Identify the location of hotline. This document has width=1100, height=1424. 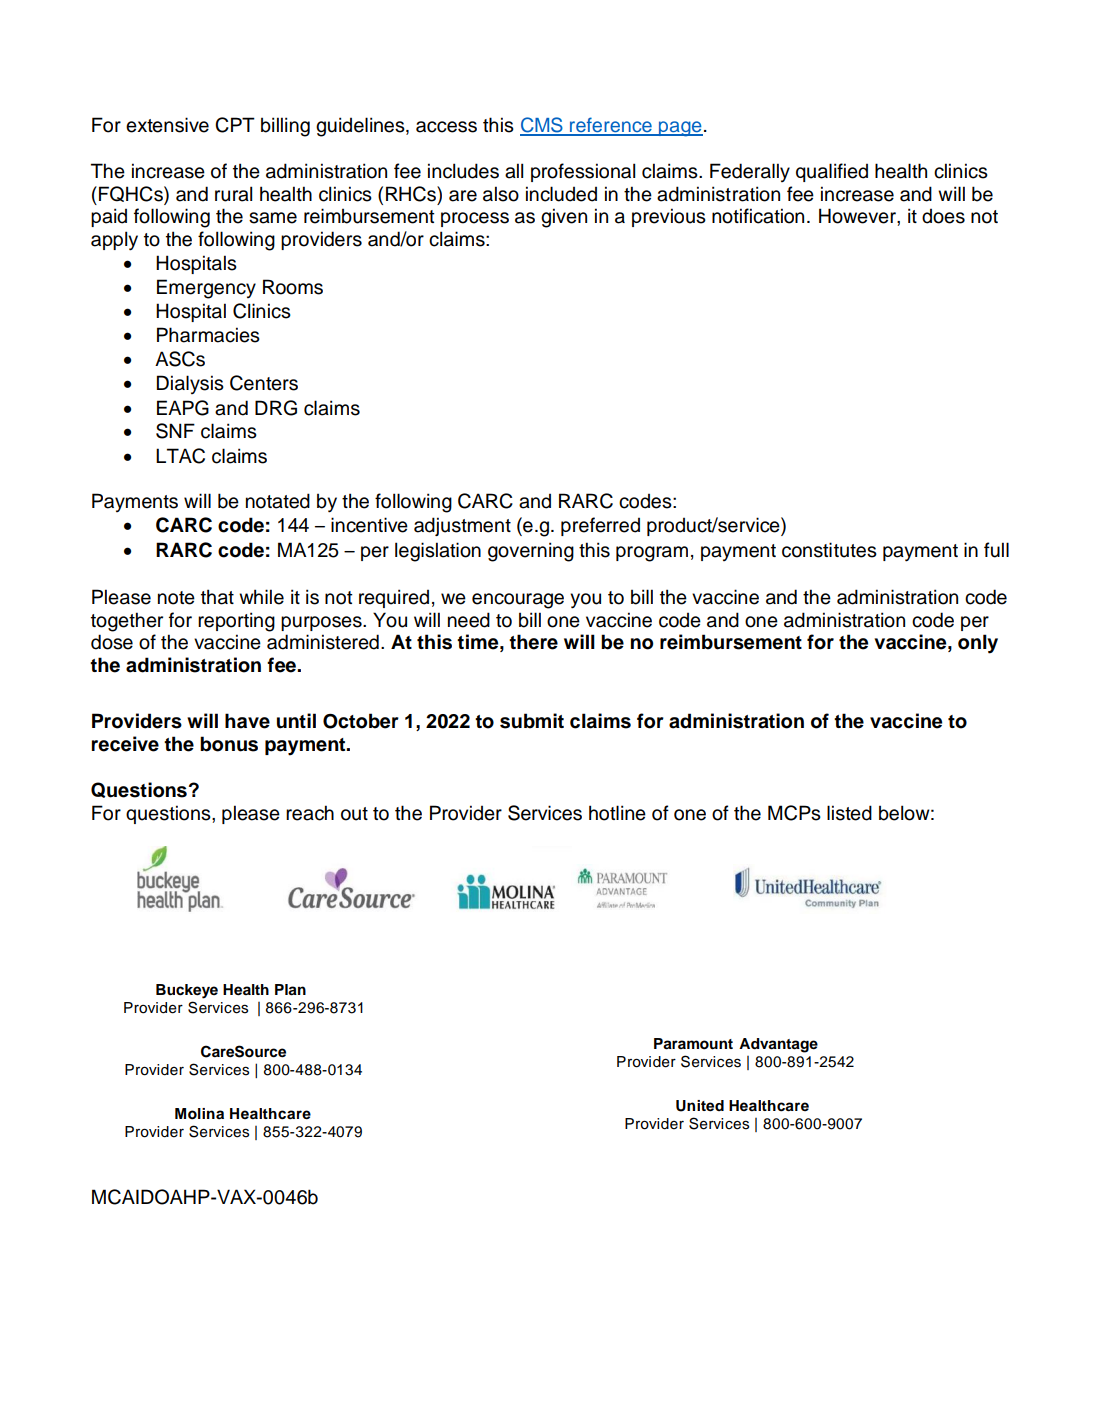
(617, 813).
